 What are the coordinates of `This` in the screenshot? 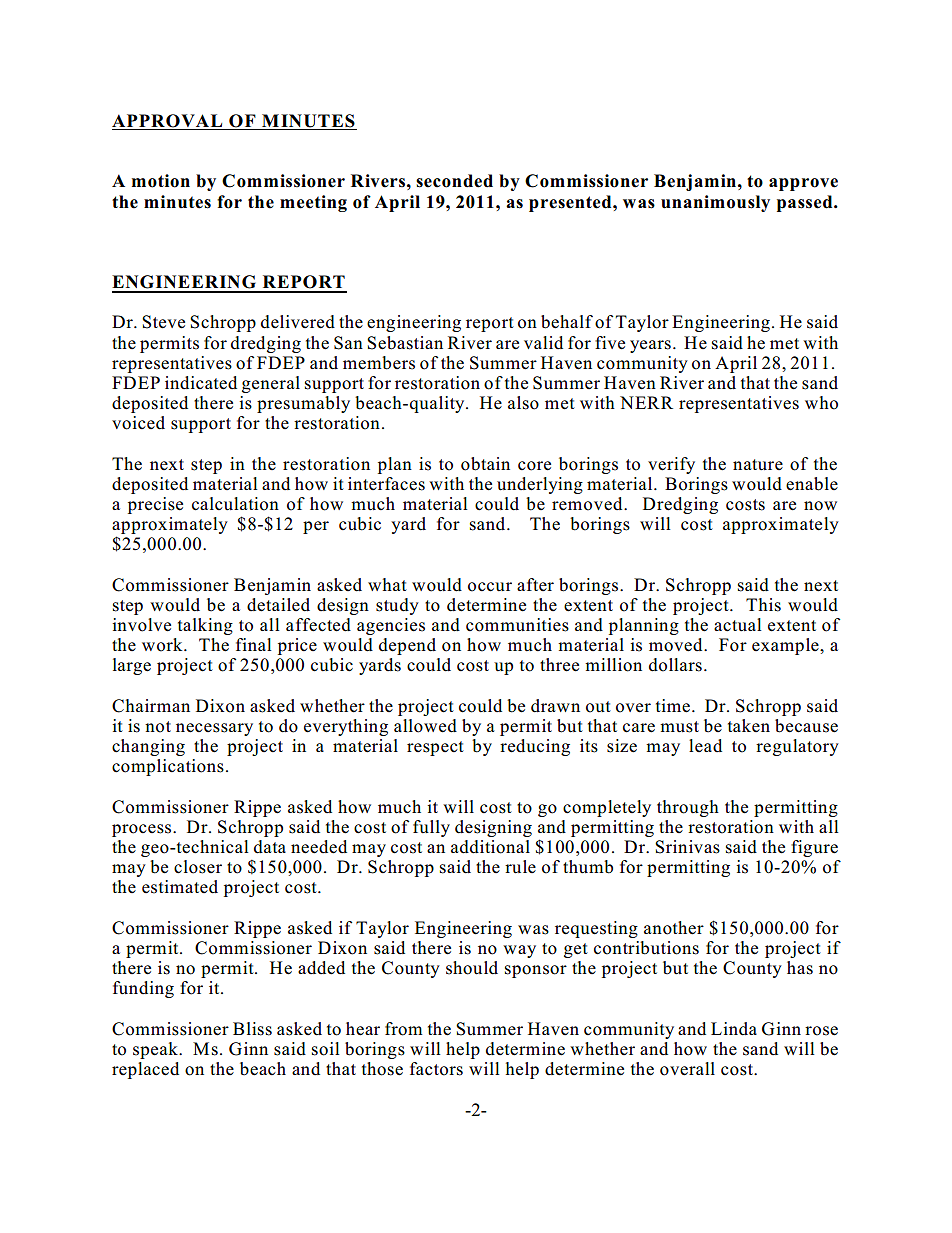 It's located at (763, 605).
